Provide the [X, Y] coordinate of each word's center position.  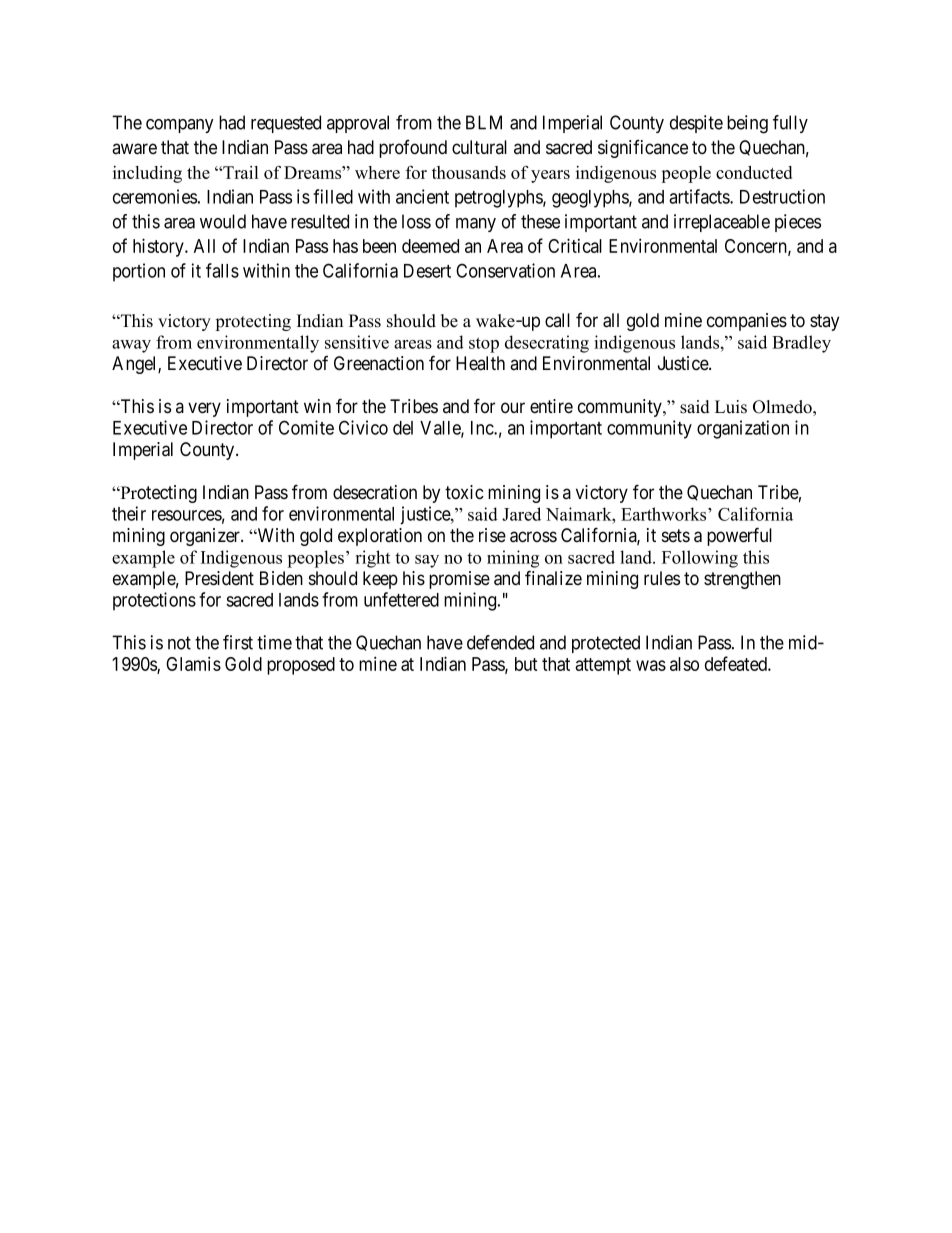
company [180, 126]
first [238, 642]
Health [480, 363]
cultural [479, 147]
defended [500, 642]
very [204, 409]
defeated [737, 663]
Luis [731, 407]
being [747, 124]
